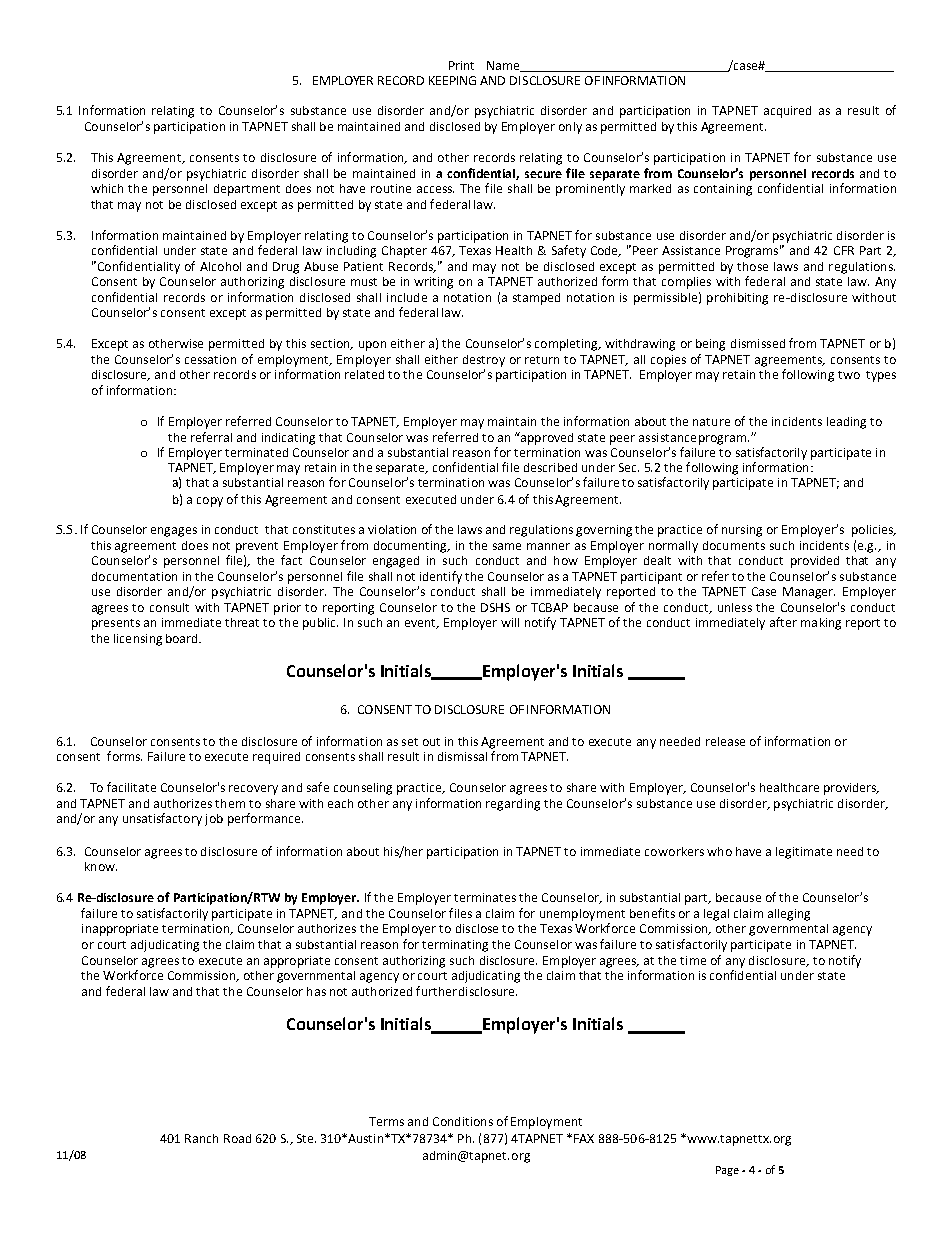 This screenshot has width=952, height=1233. I want to click on will, so click(510, 622).
